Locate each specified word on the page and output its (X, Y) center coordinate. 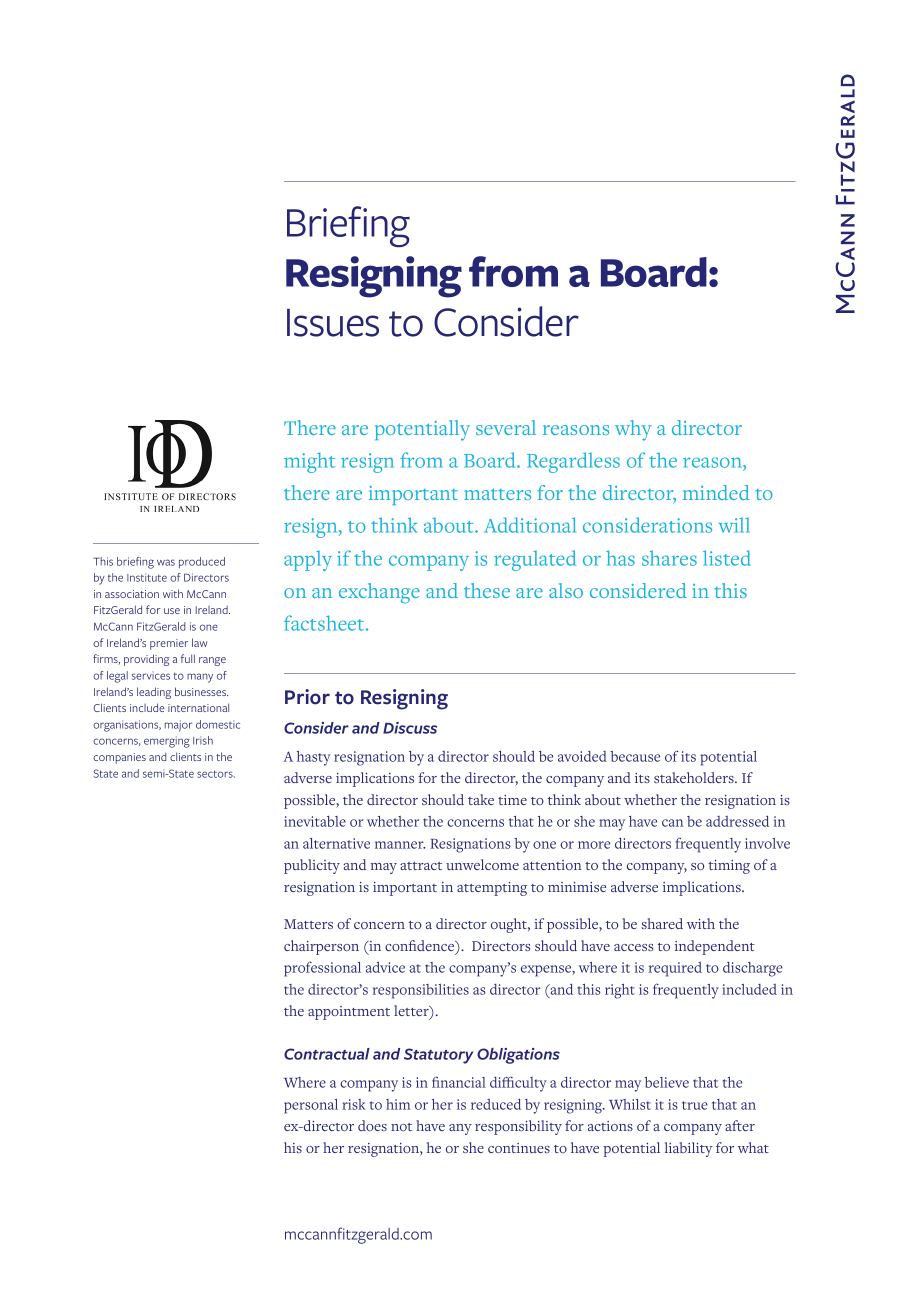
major (178, 726)
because (635, 756)
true (695, 1105)
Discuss (410, 728)
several (506, 427)
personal (311, 1106)
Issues (333, 323)
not (401, 1127)
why (633, 430)
